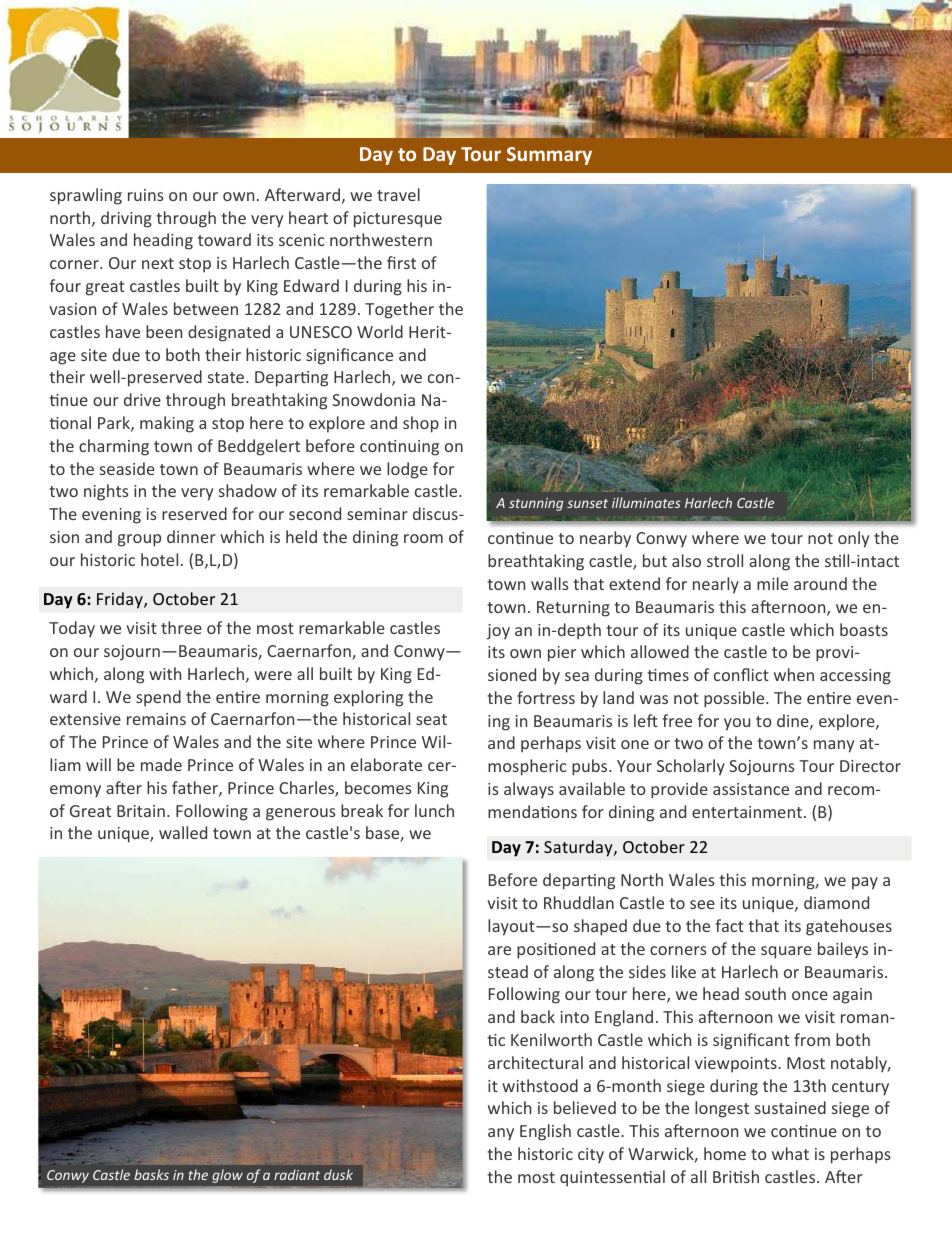 This screenshot has width=952, height=1233. What do you see at coordinates (747, 812) in the screenshot?
I see `entertainment` at bounding box center [747, 812].
